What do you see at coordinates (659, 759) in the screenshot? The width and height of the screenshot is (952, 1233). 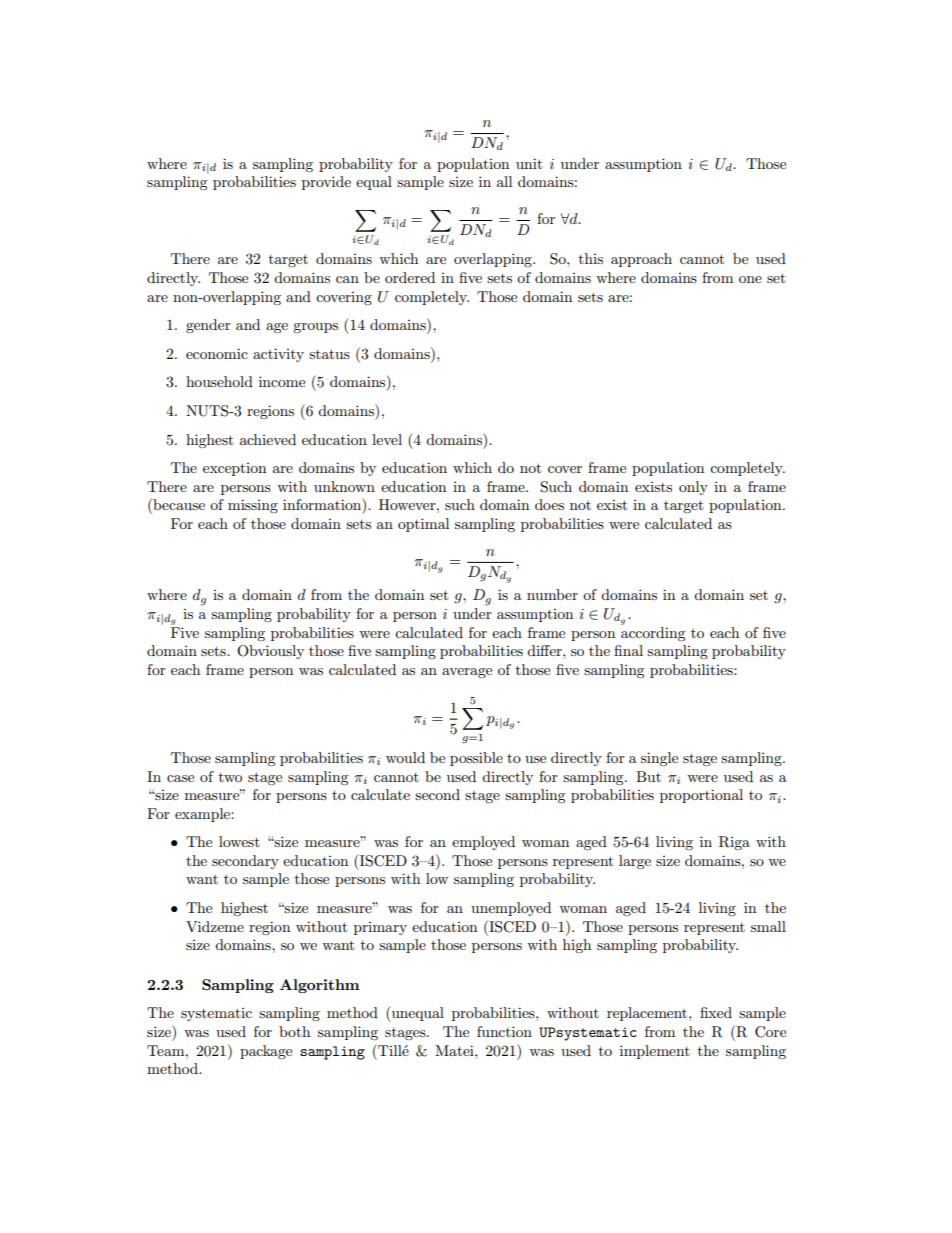 I see `single` at bounding box center [659, 759].
